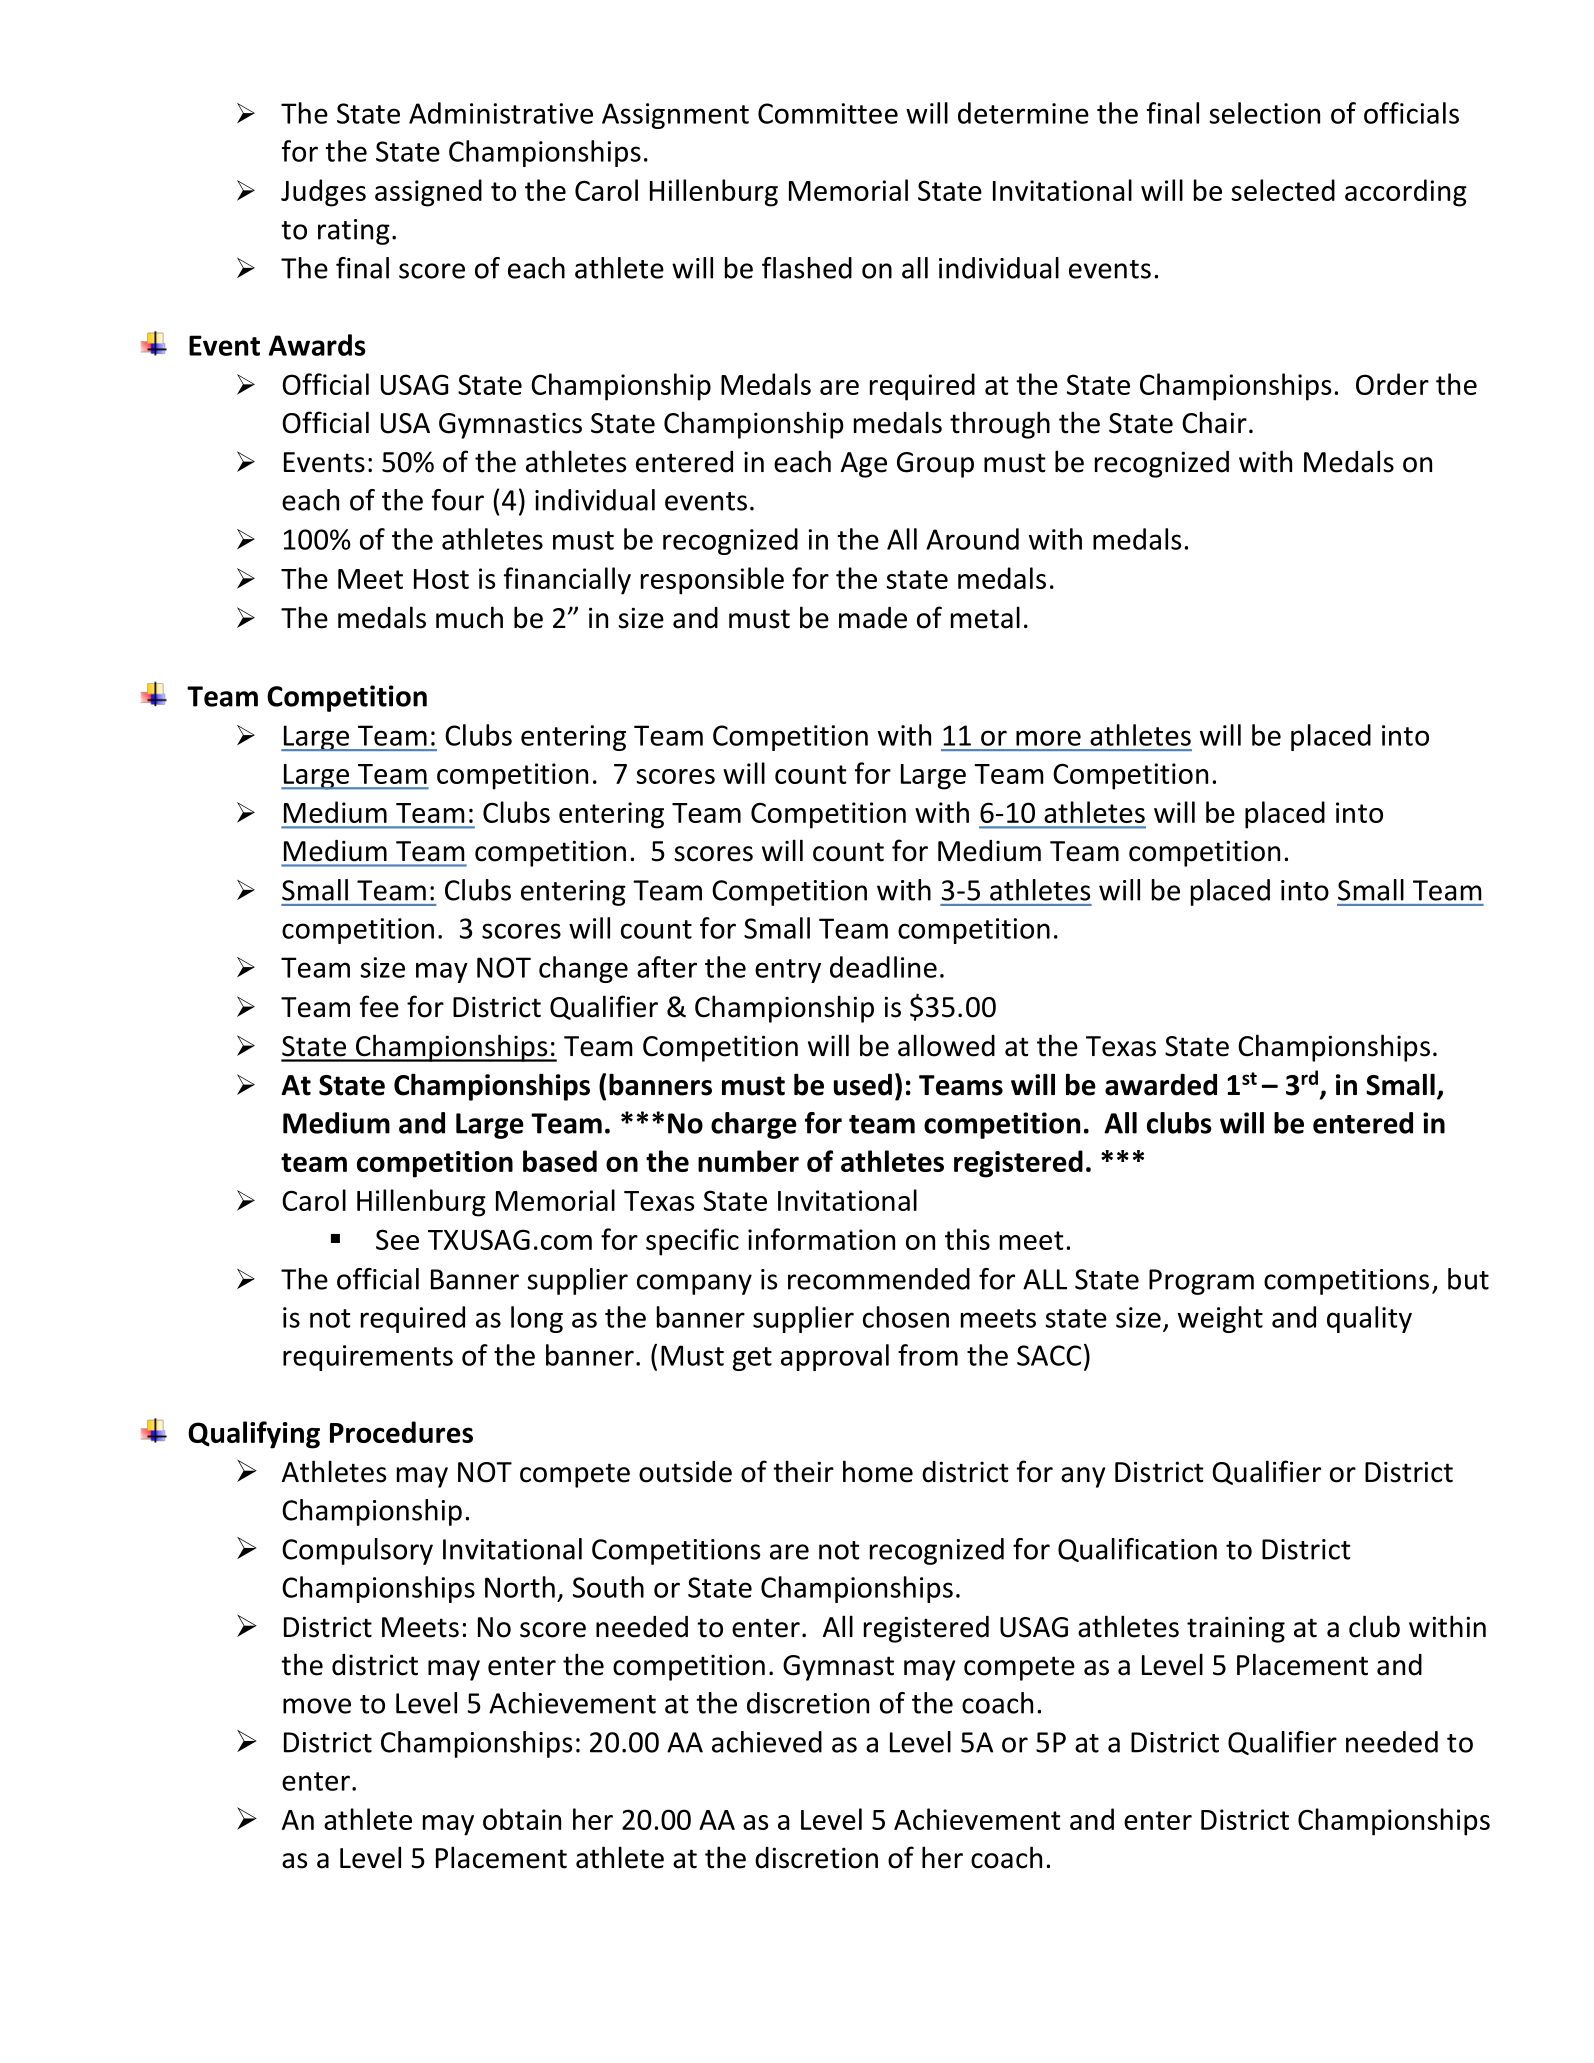 The image size is (1594, 2063). I want to click on assigned, so click(428, 193).
